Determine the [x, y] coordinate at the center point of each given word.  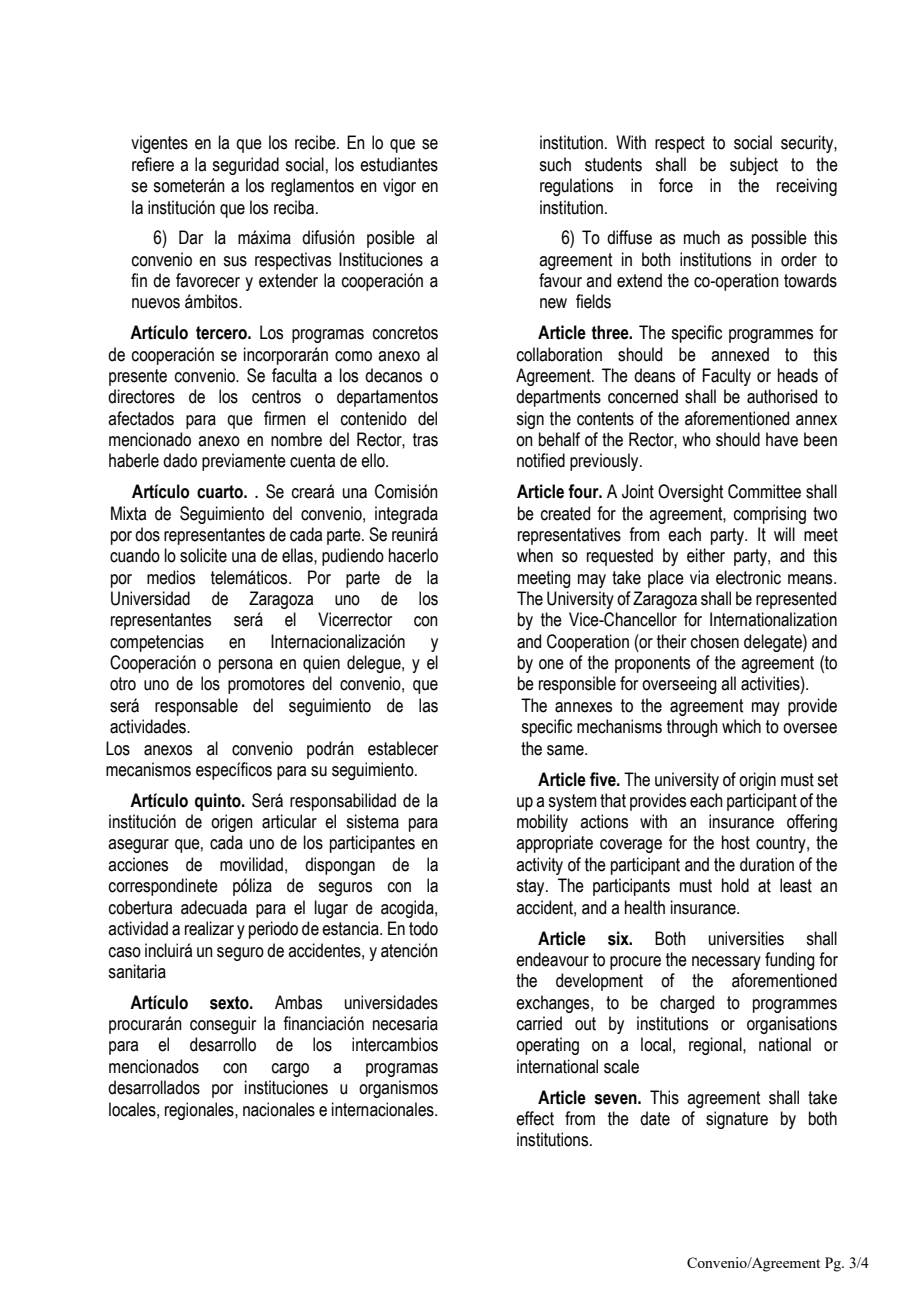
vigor [399, 187]
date [655, 1118]
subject [754, 166]
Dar [191, 237]
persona [246, 666]
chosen [715, 641]
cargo [290, 1070]
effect [535, 1118]
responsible [577, 685]
